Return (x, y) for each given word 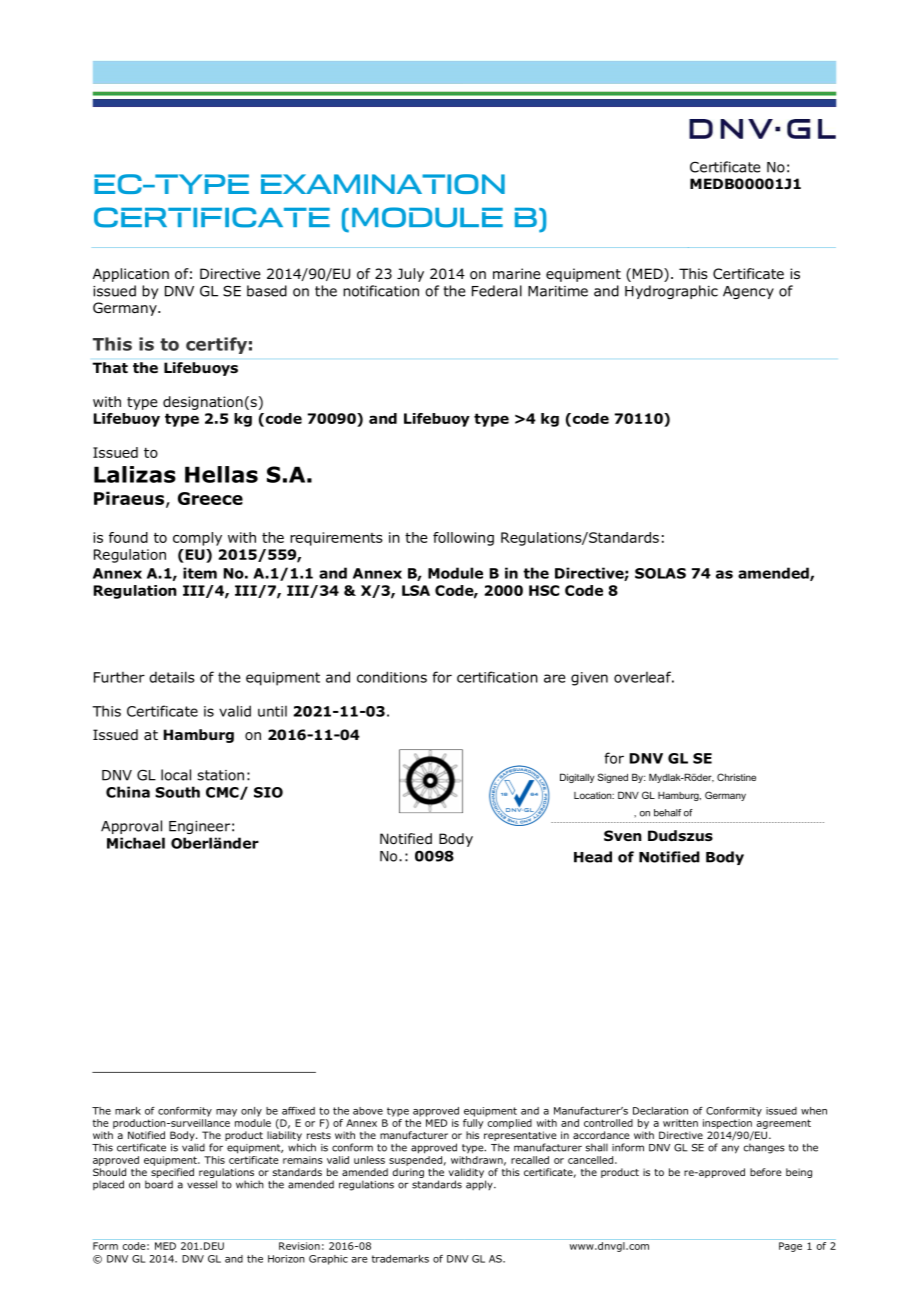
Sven (623, 835)
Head (593, 857)
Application (131, 275)
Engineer (199, 827)
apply (480, 1185)
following (463, 539)
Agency (748, 292)
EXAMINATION (383, 184)
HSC (544, 590)
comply (197, 539)
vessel (202, 1184)
